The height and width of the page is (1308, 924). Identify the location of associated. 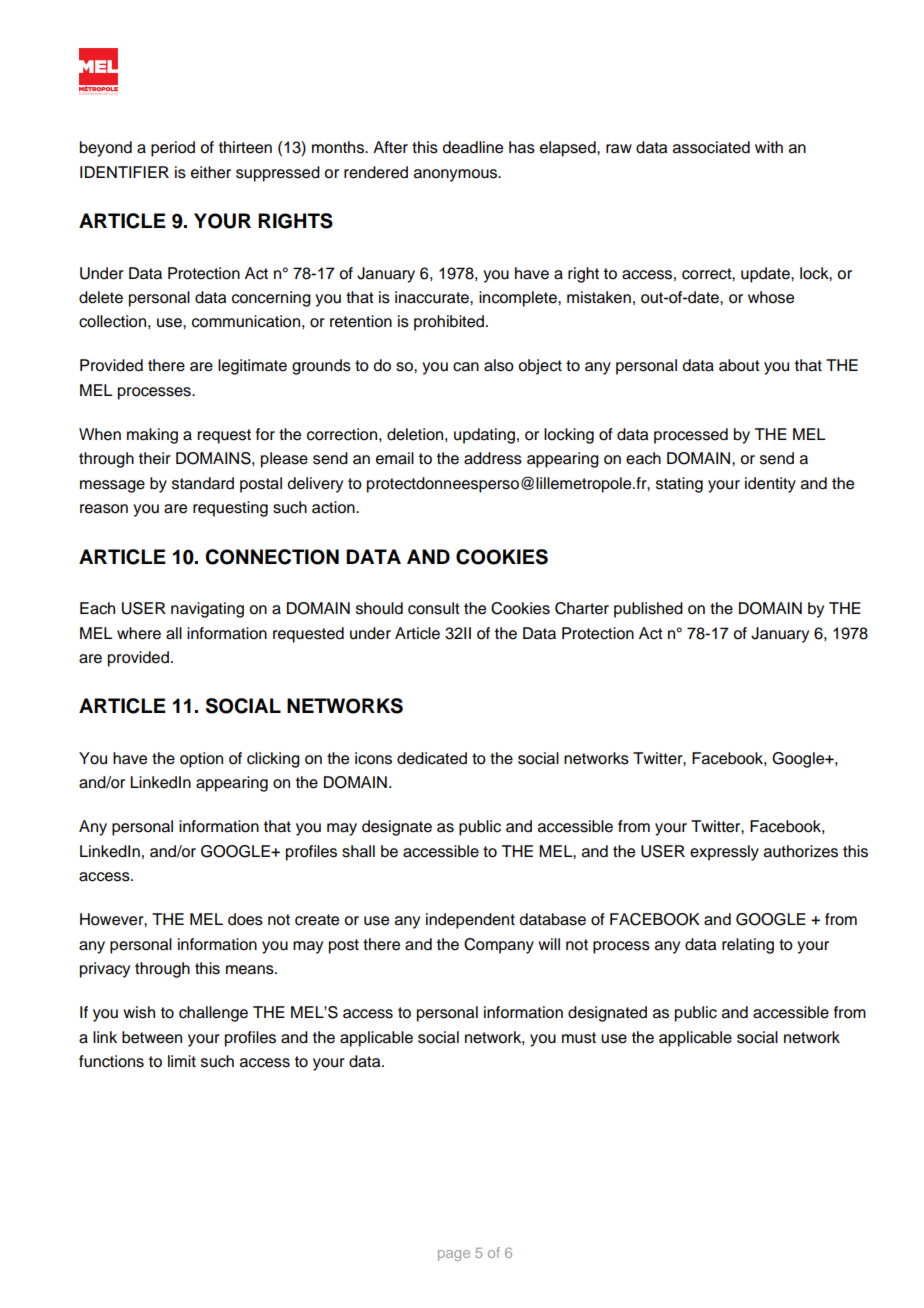
(711, 147).
